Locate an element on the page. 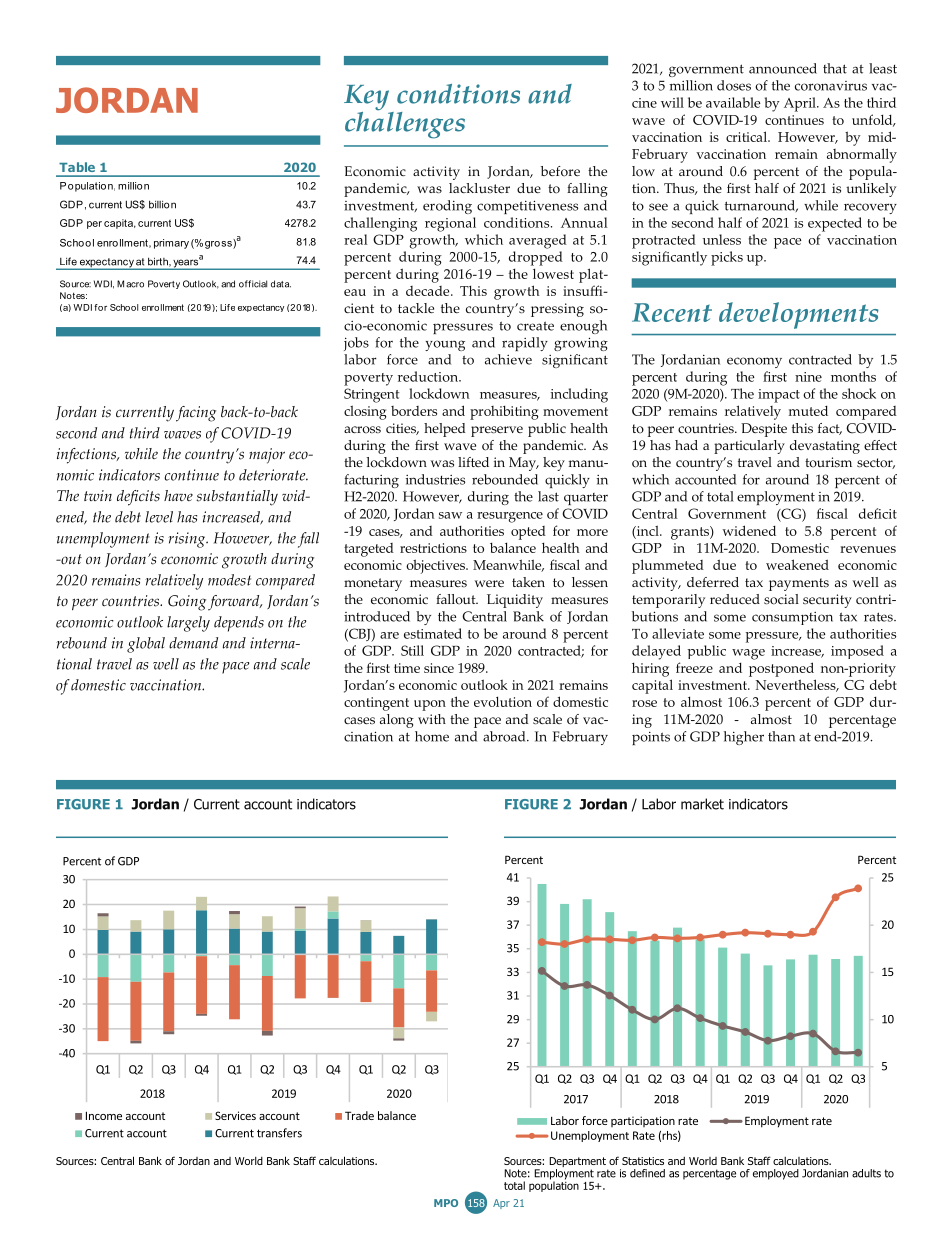 This image has height=1233, width=952. achieve is located at coordinates (508, 359).
